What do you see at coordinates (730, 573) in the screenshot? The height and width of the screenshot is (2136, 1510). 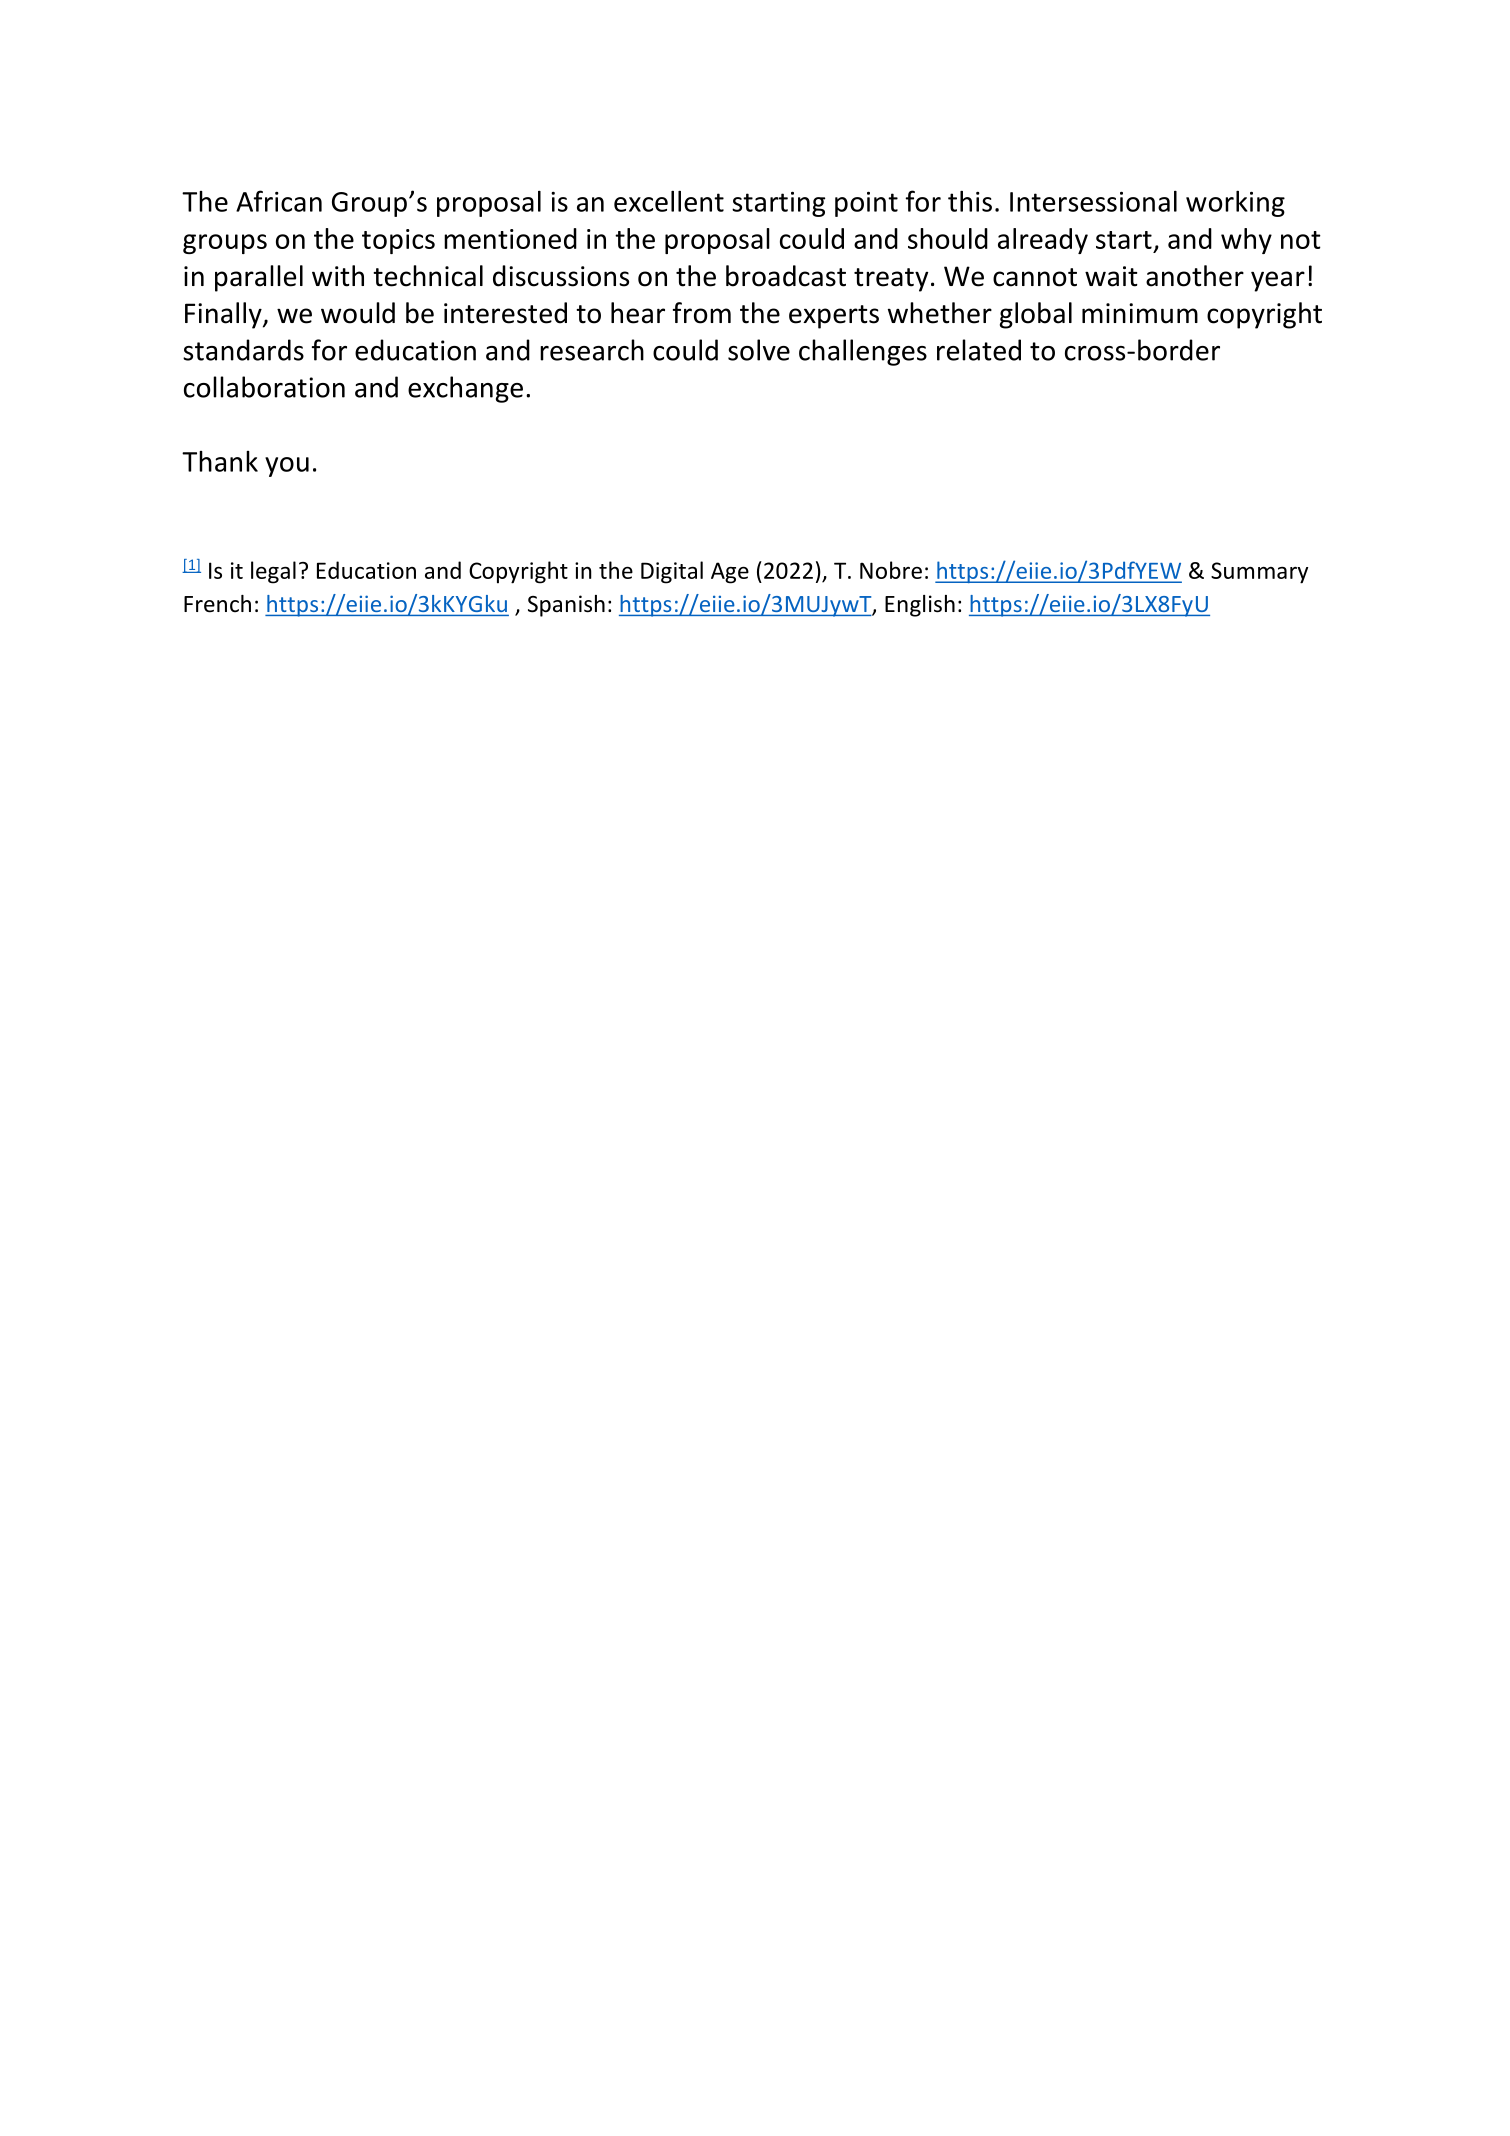 I see `Age` at bounding box center [730, 573].
